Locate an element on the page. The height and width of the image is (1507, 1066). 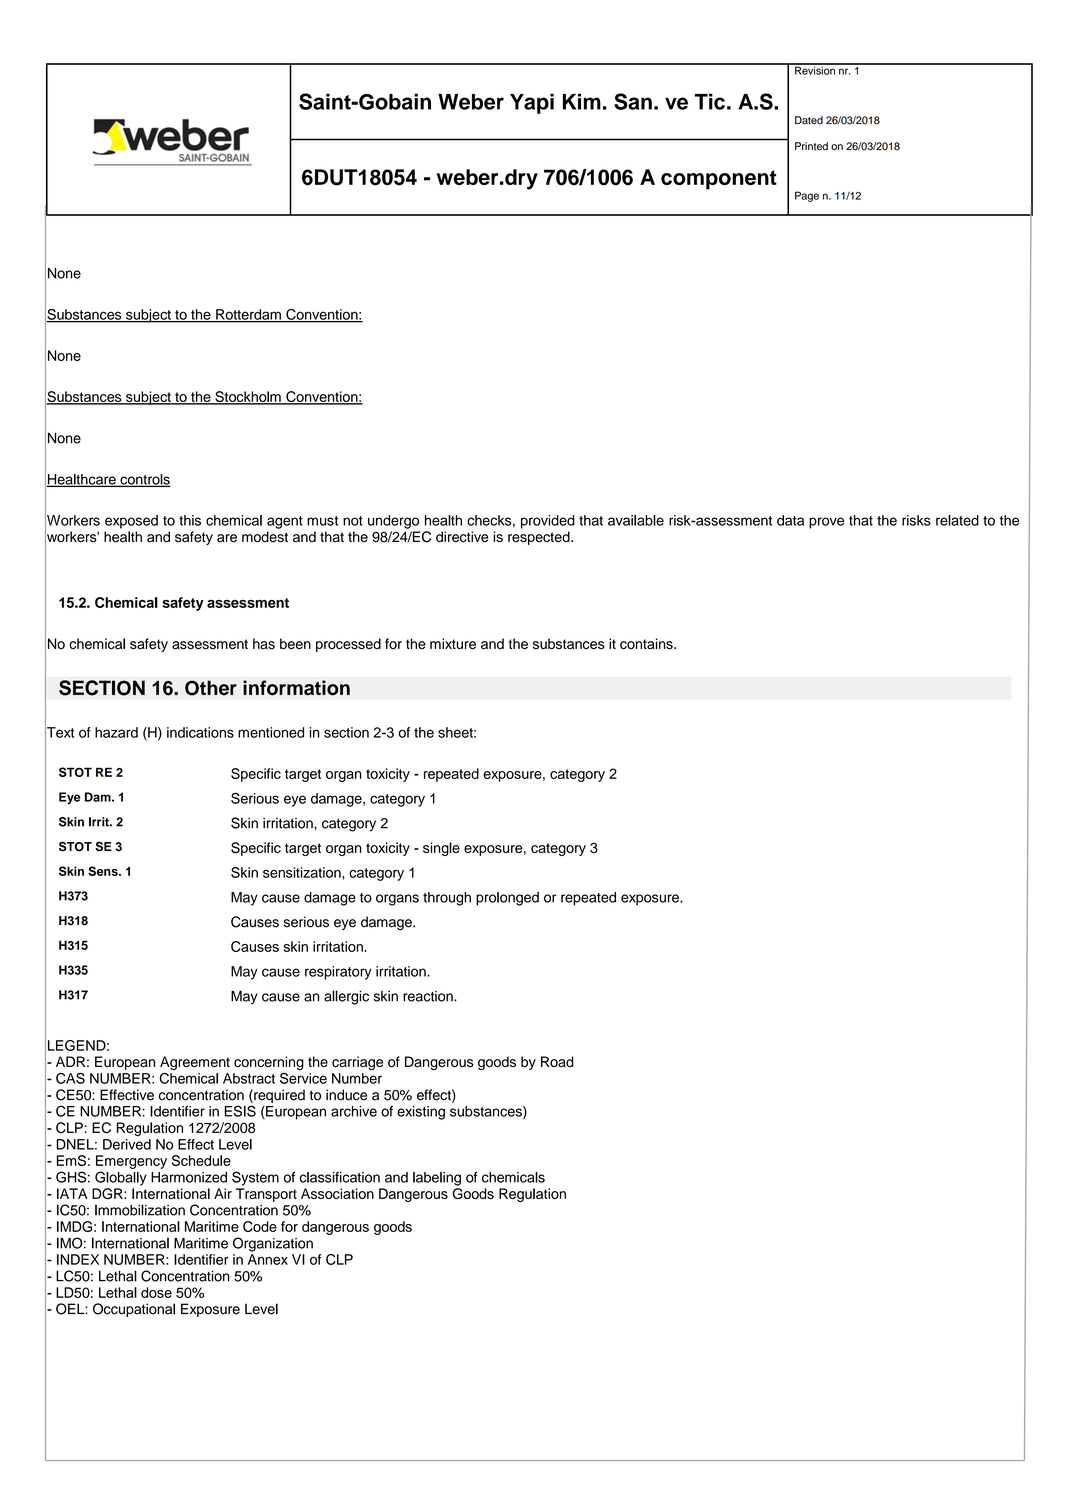
dose is located at coordinates (156, 1292).
